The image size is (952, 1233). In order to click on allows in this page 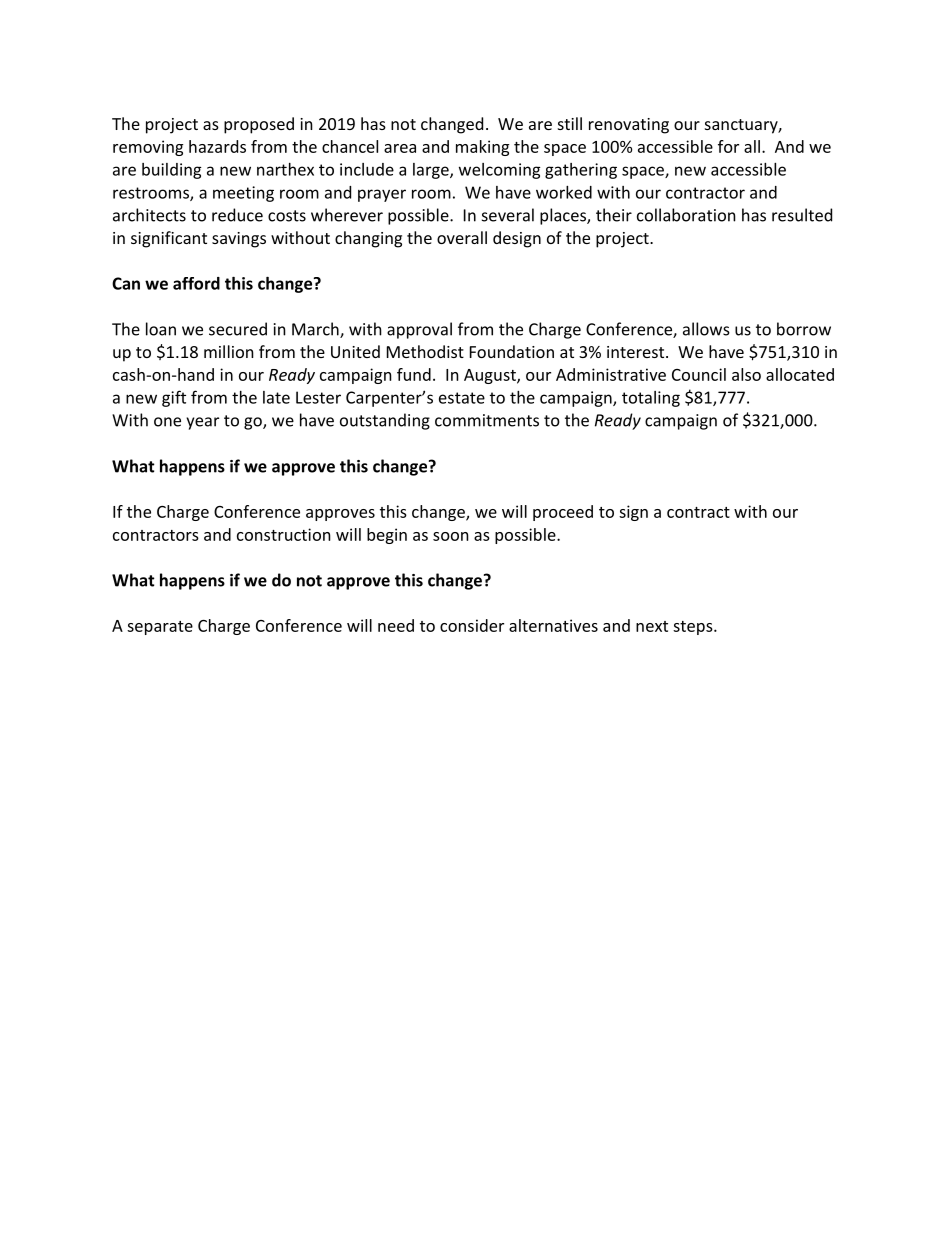, I will do `click(706, 329)`.
